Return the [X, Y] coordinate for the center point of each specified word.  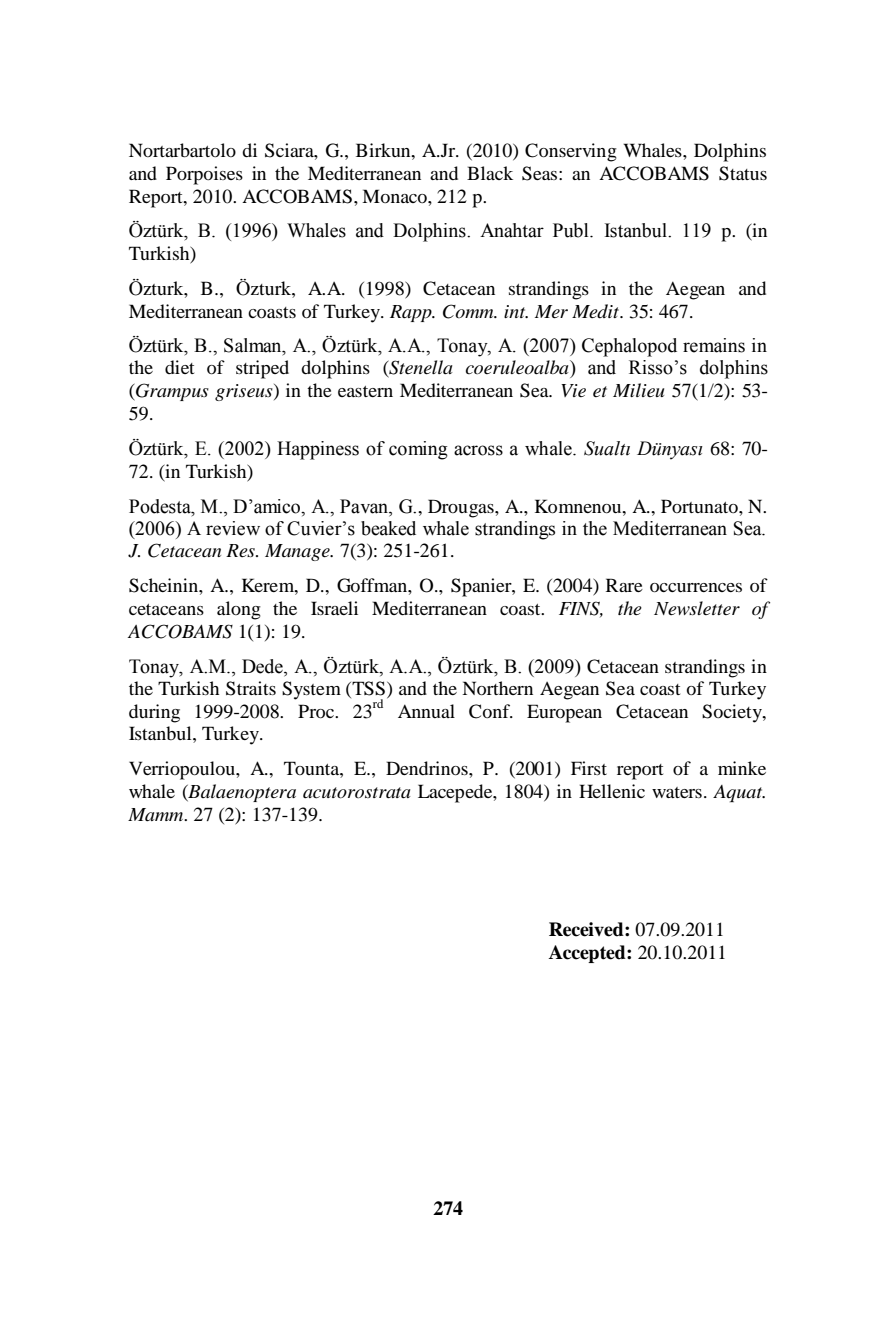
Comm [469, 311]
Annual [426, 711]
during [154, 713]
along [239, 610]
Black [490, 173]
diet [179, 367]
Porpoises [204, 175]
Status [743, 173]
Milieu [638, 390]
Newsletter [697, 608]
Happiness [318, 450]
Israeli [334, 608]
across [478, 450]
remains [714, 345]
